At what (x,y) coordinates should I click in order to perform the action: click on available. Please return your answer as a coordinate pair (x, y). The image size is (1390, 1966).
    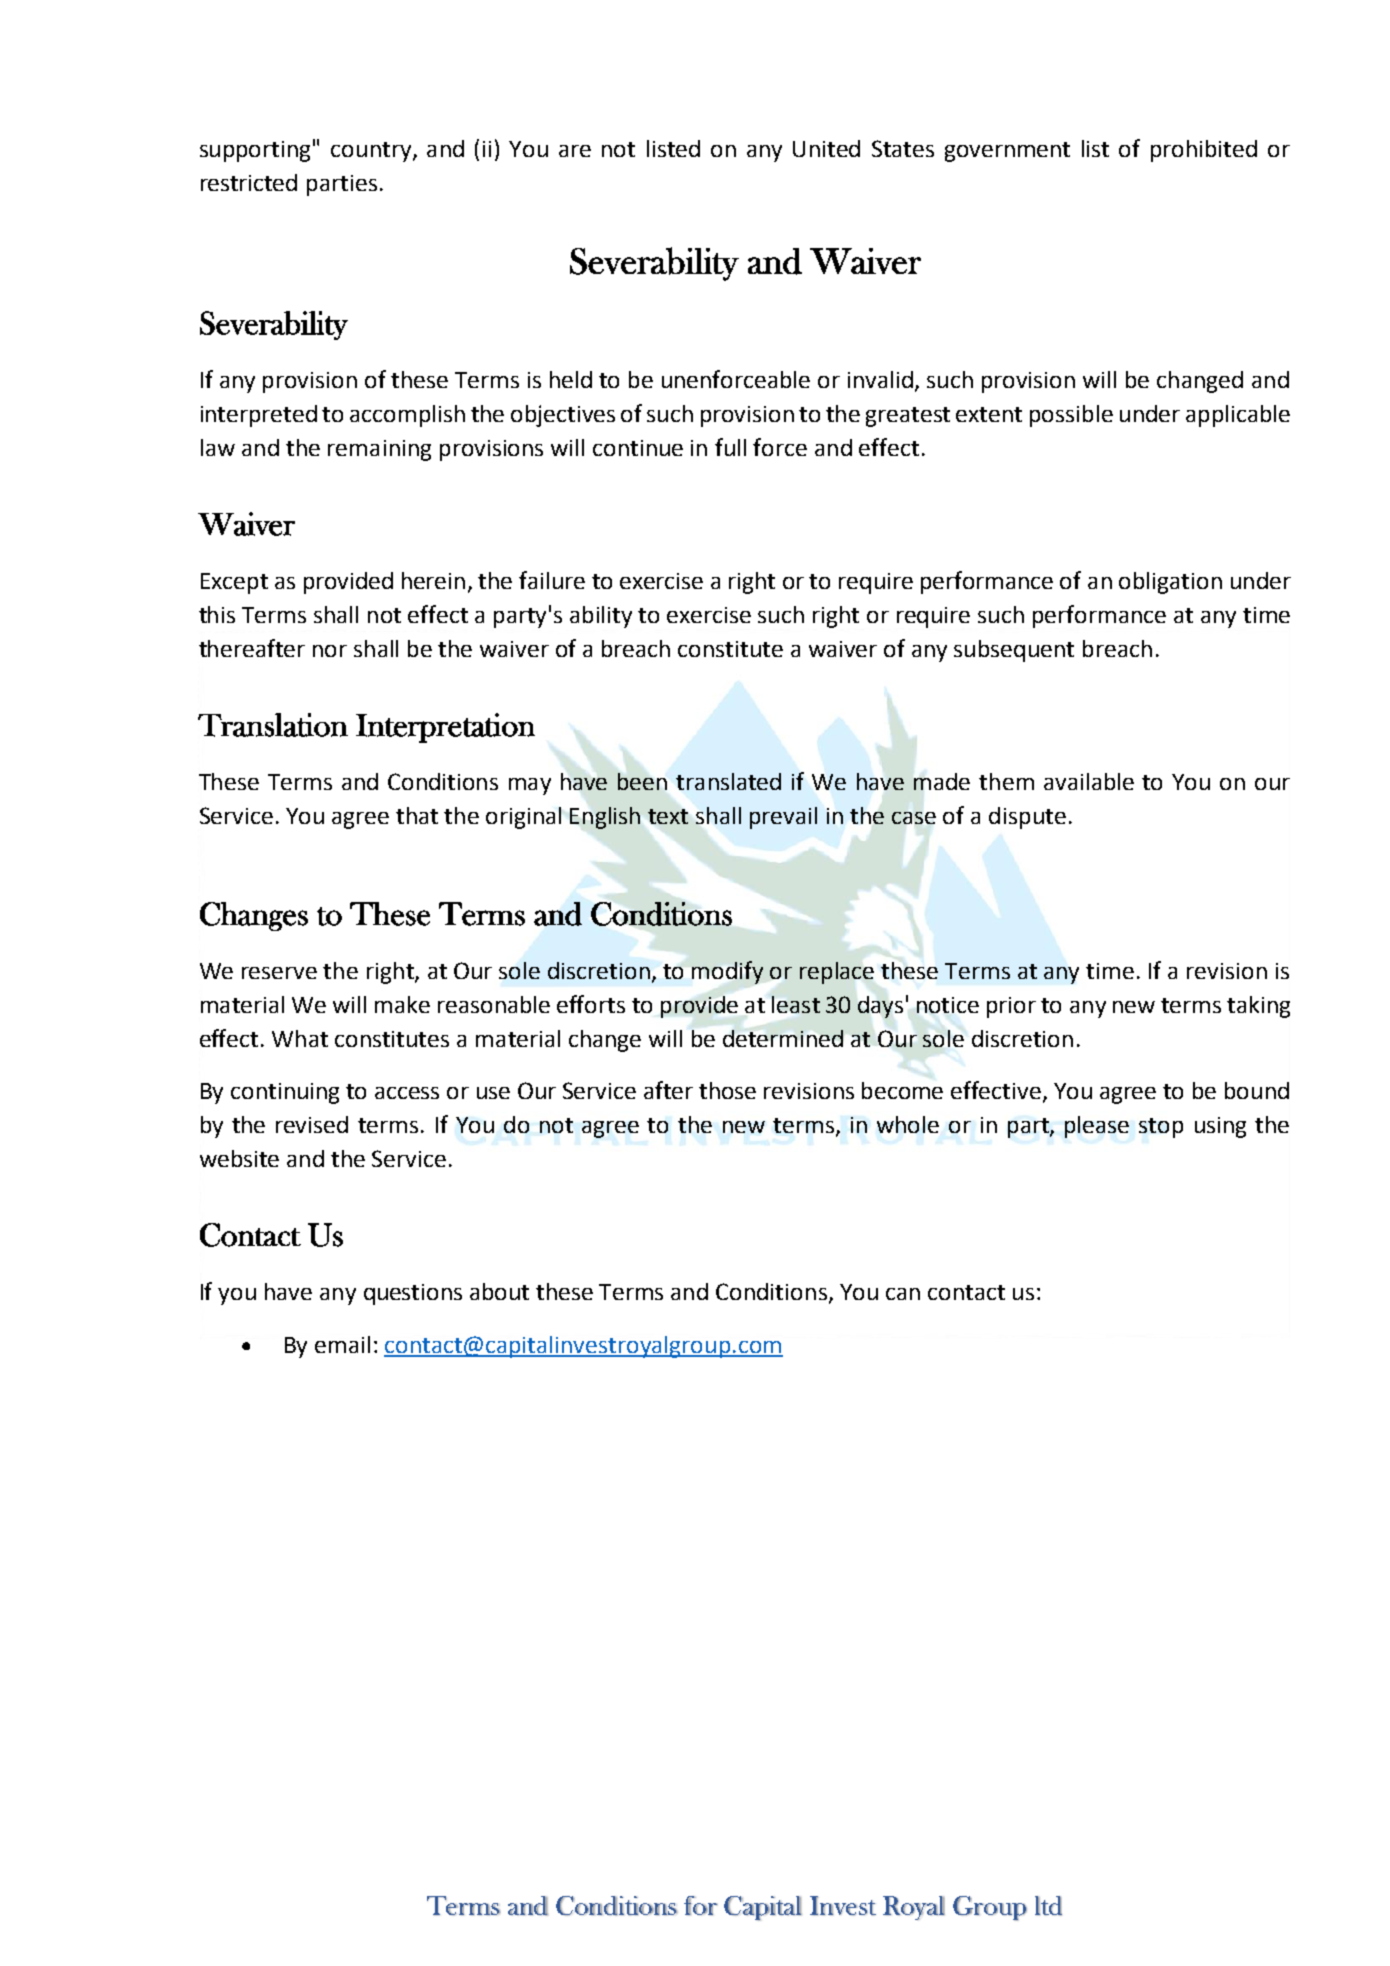
    Looking at the image, I should click on (1089, 781).
